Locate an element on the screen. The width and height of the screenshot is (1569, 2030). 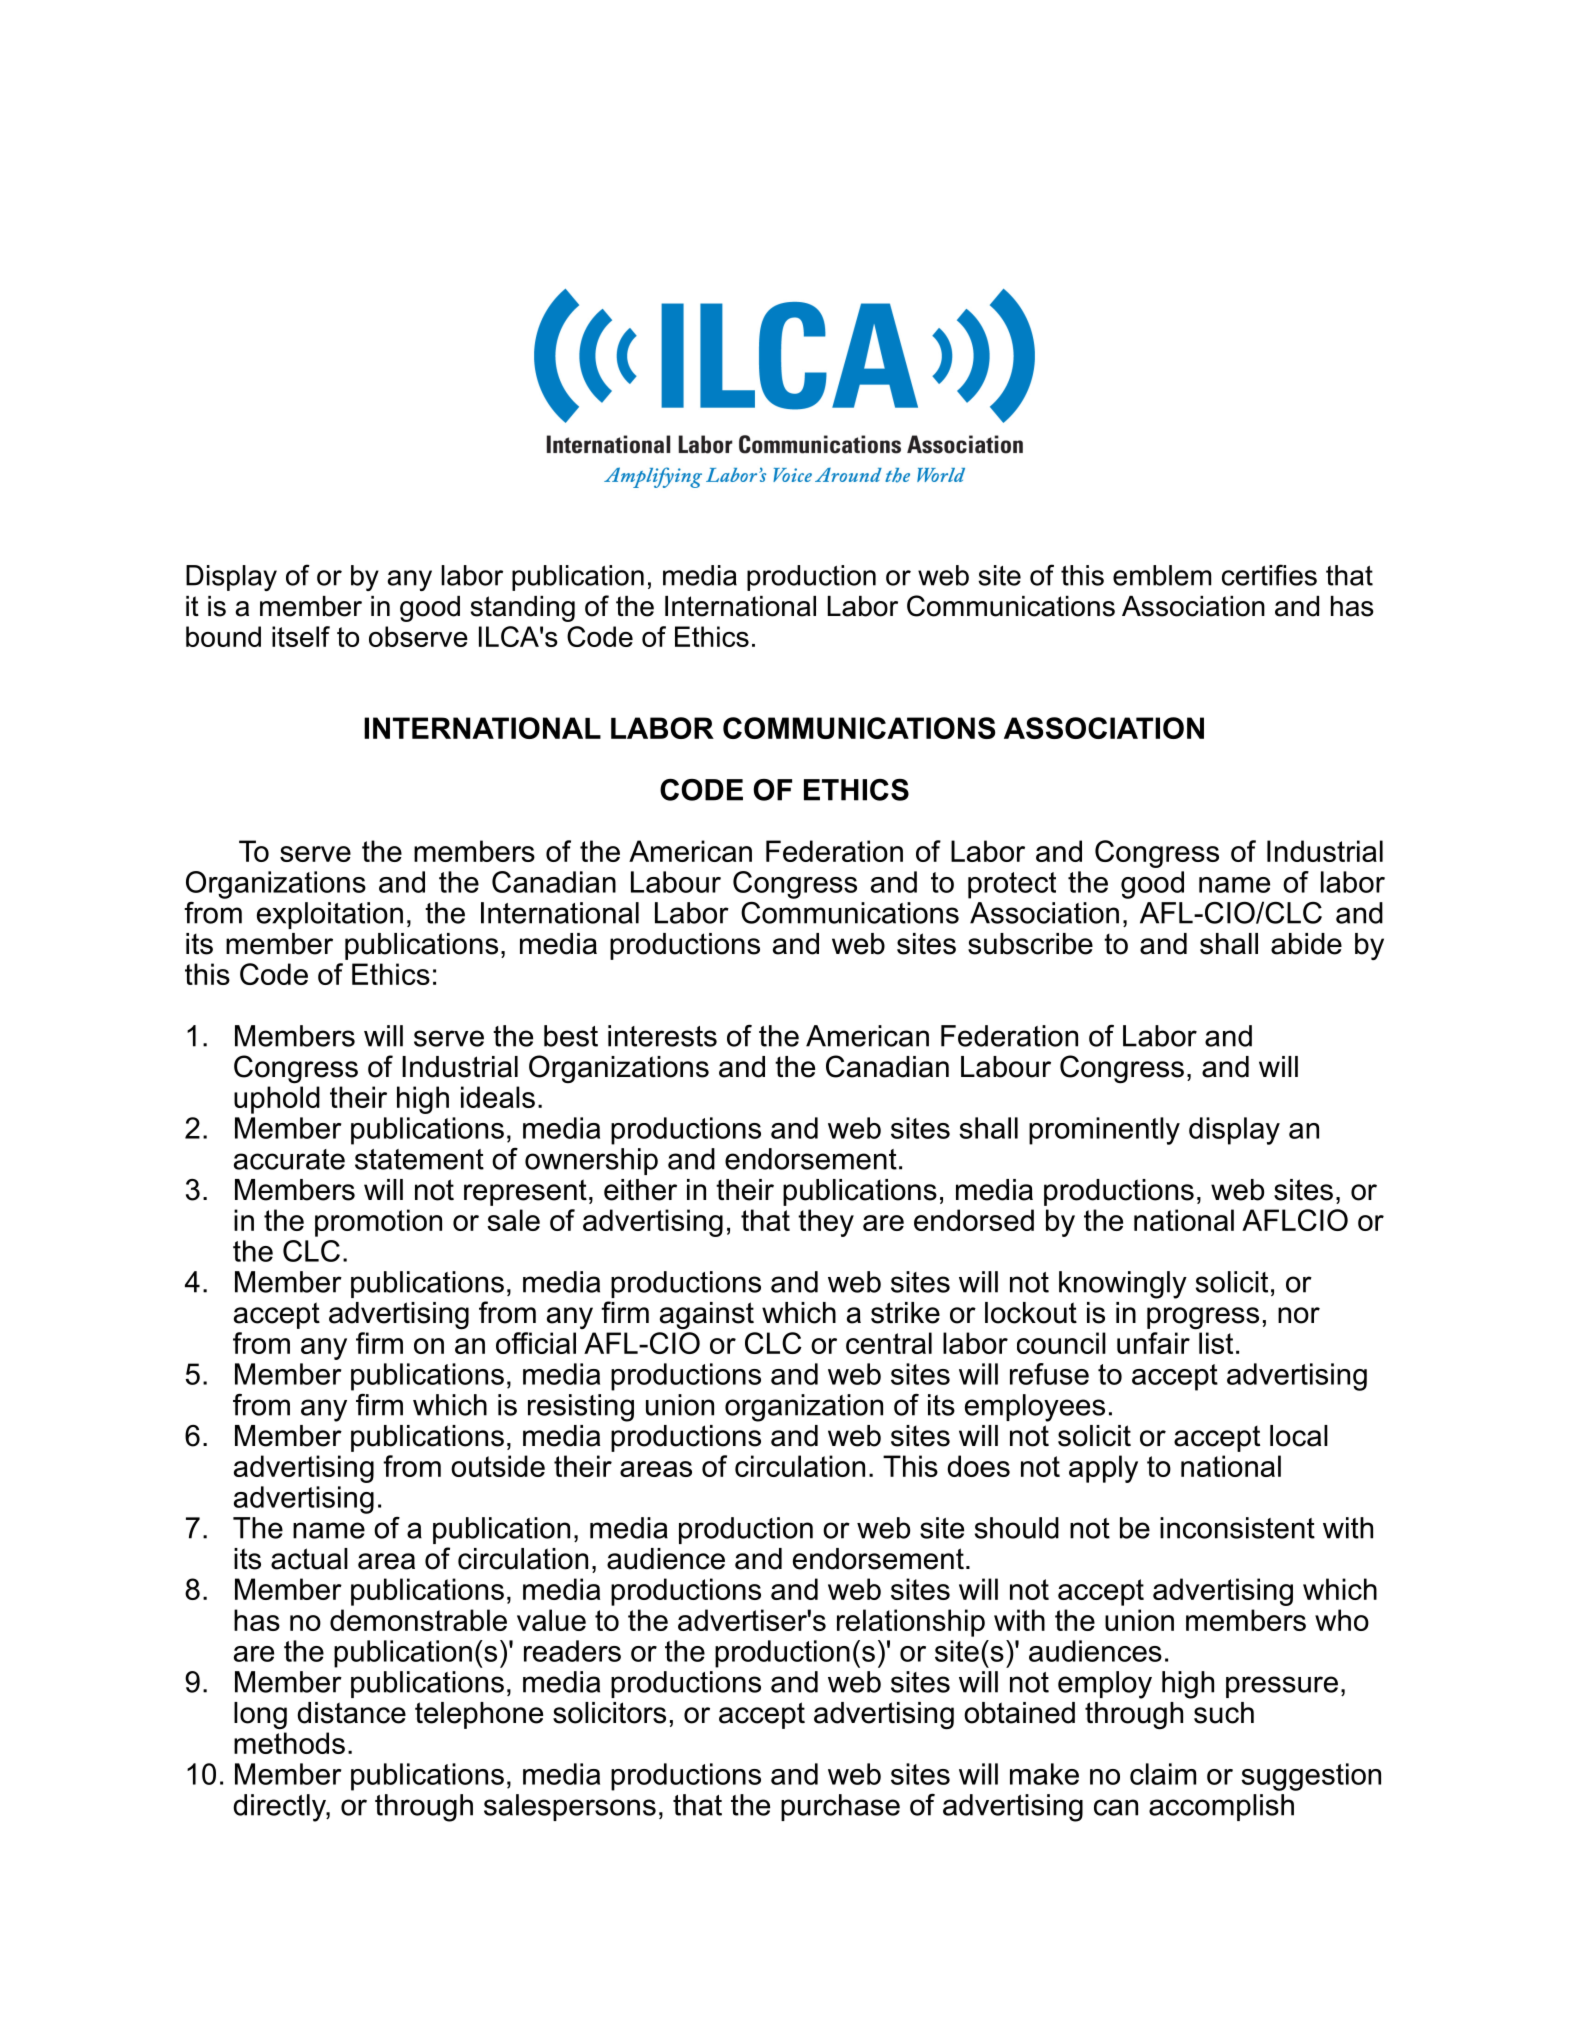
does is located at coordinates (978, 1466).
